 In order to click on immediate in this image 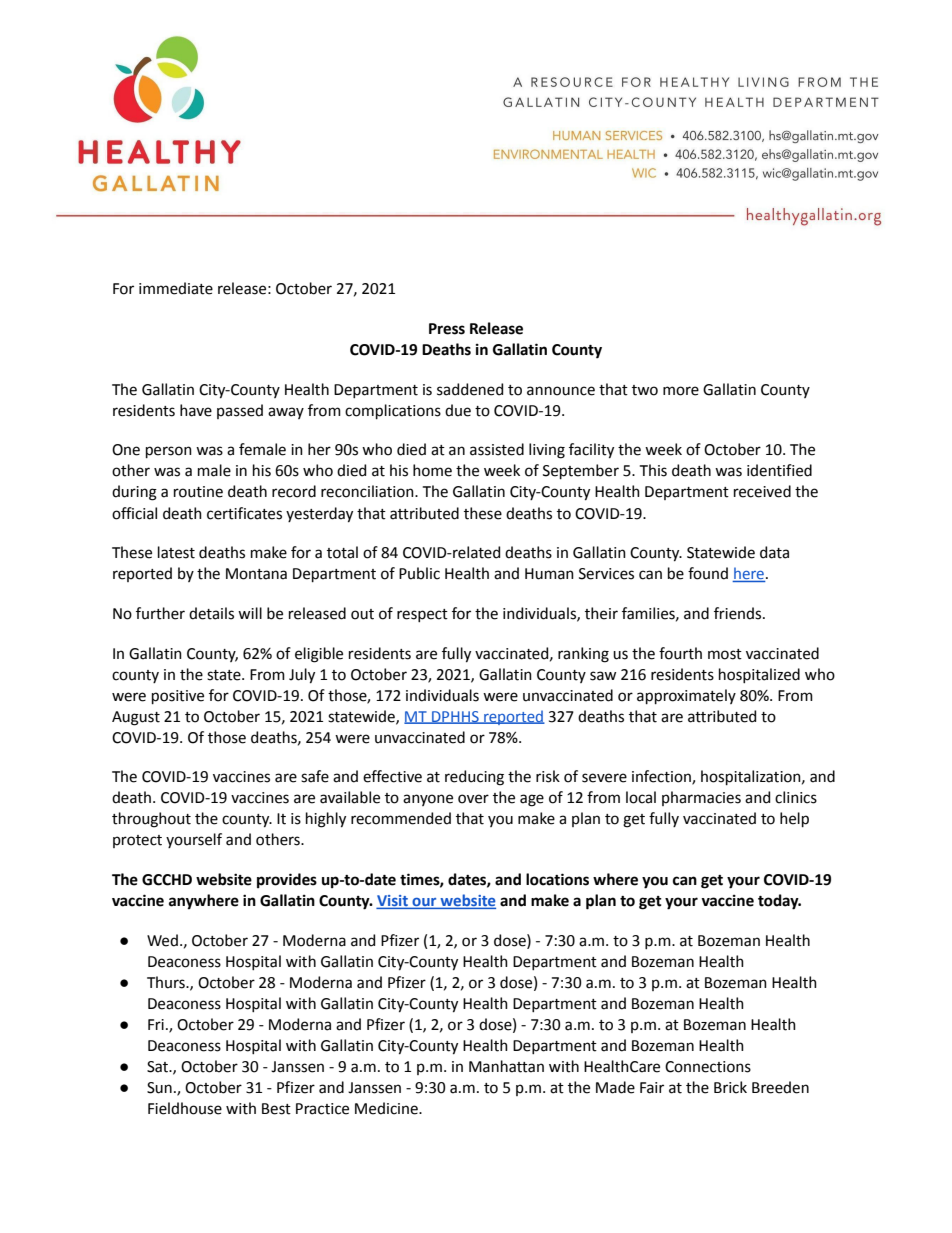, I will do `click(176, 288)`.
